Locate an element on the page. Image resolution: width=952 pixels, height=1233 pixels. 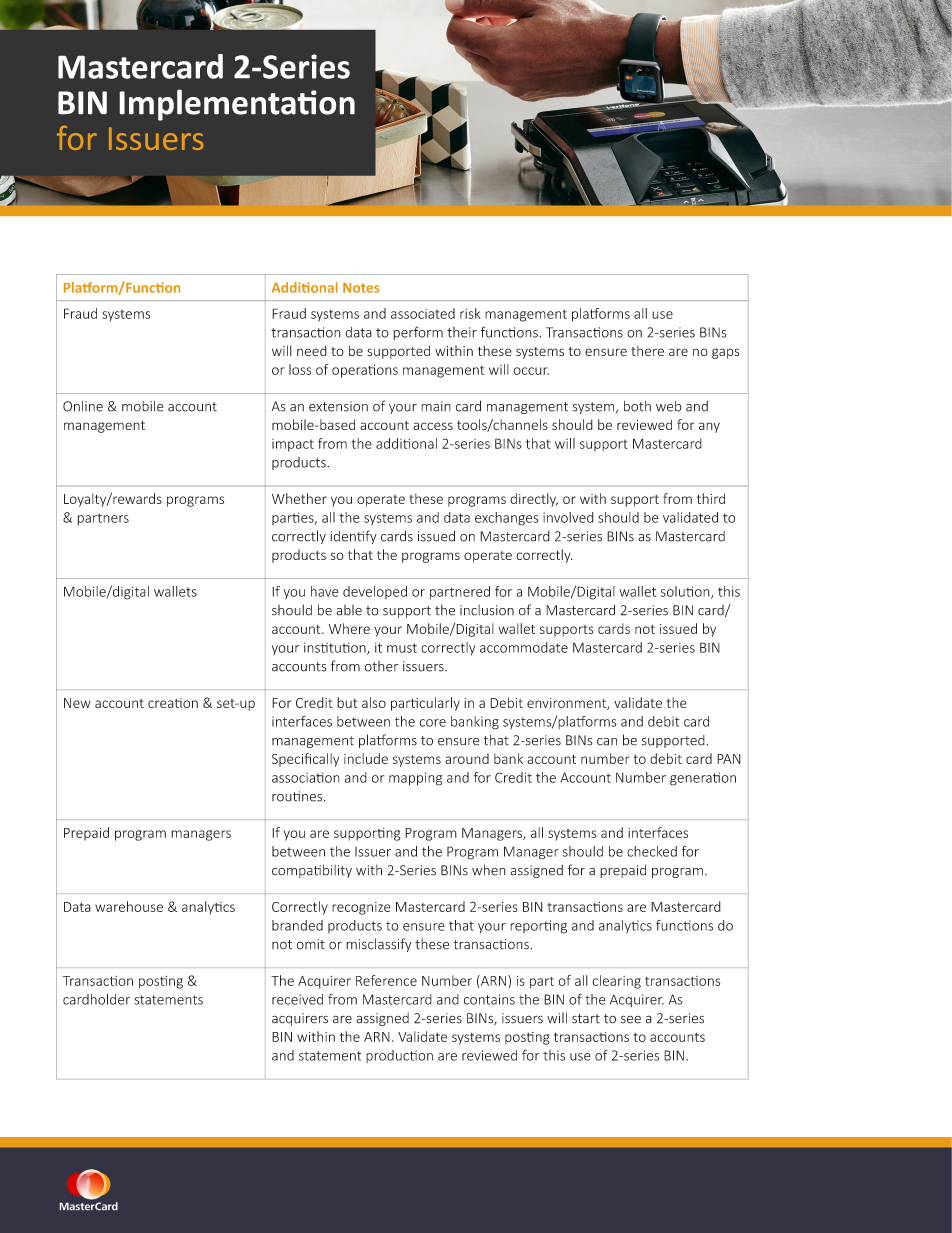
there is located at coordinates (647, 350).
